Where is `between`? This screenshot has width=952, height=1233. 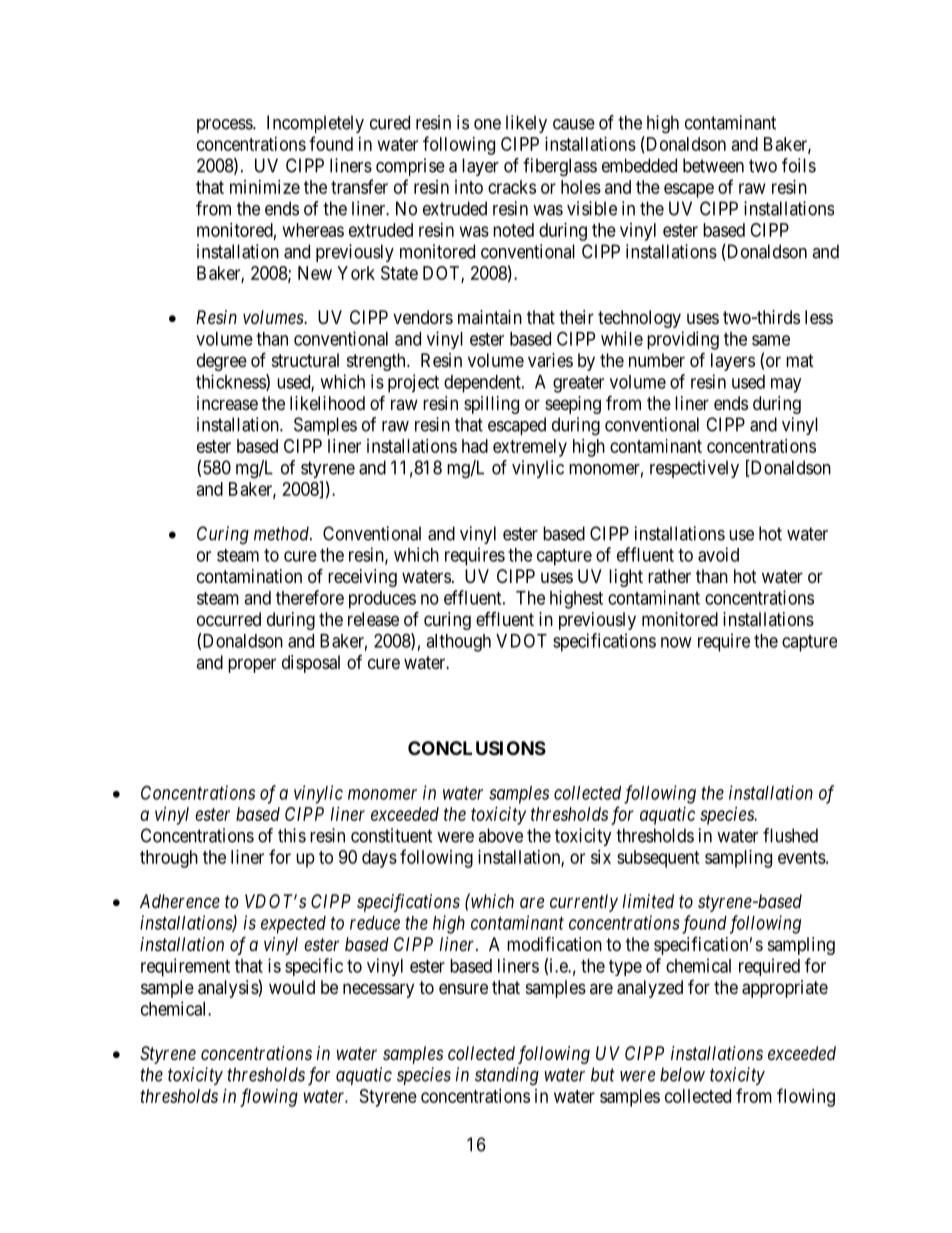
between is located at coordinates (713, 165).
